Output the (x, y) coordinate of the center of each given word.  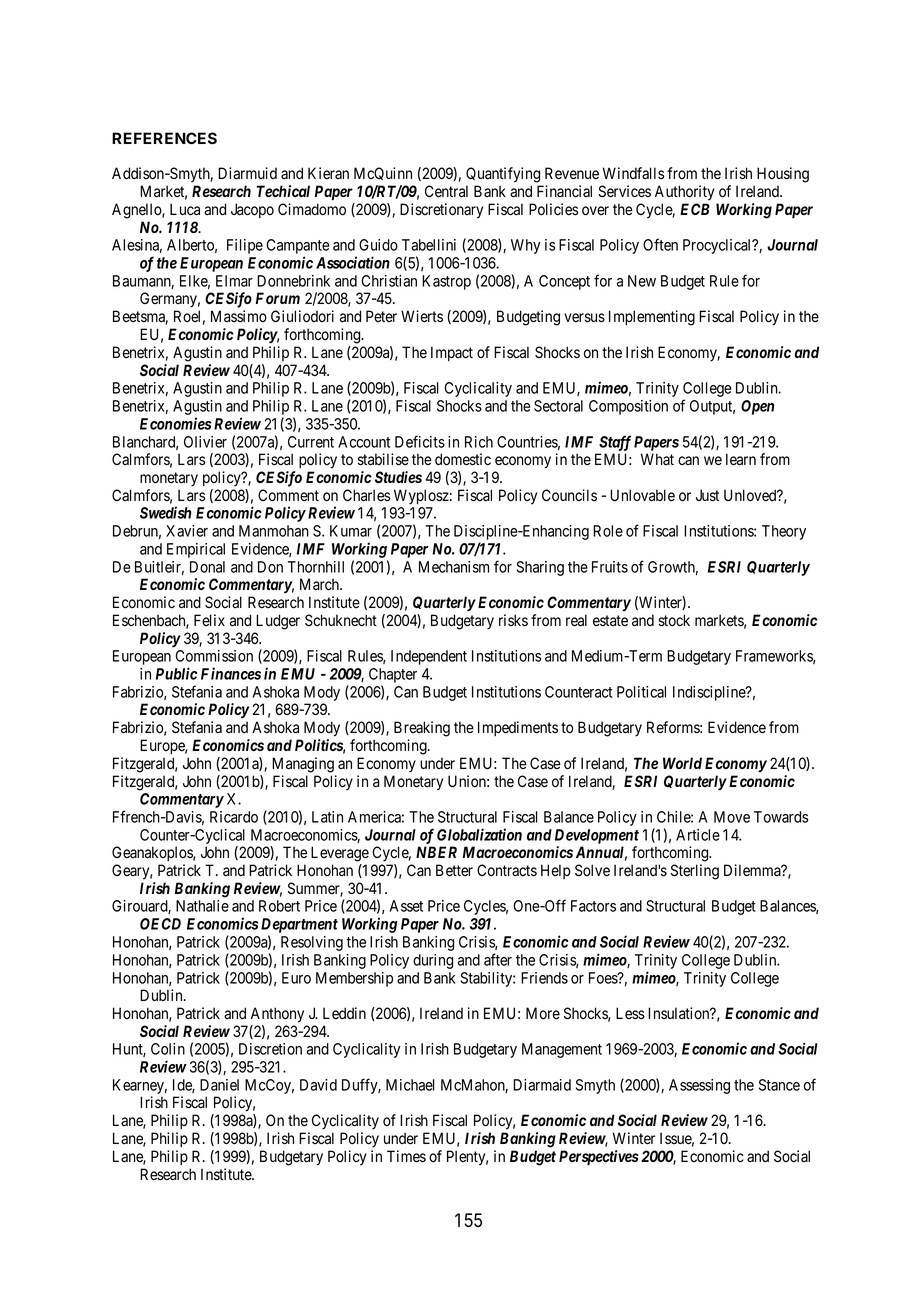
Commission (214, 656)
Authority (685, 193)
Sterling (695, 872)
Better (454, 870)
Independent (429, 657)
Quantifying (503, 175)
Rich (479, 442)
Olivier (205, 442)
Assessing (699, 1086)
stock (674, 620)
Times (406, 1156)
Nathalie (202, 906)
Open (758, 407)
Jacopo (252, 210)
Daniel (219, 1085)
